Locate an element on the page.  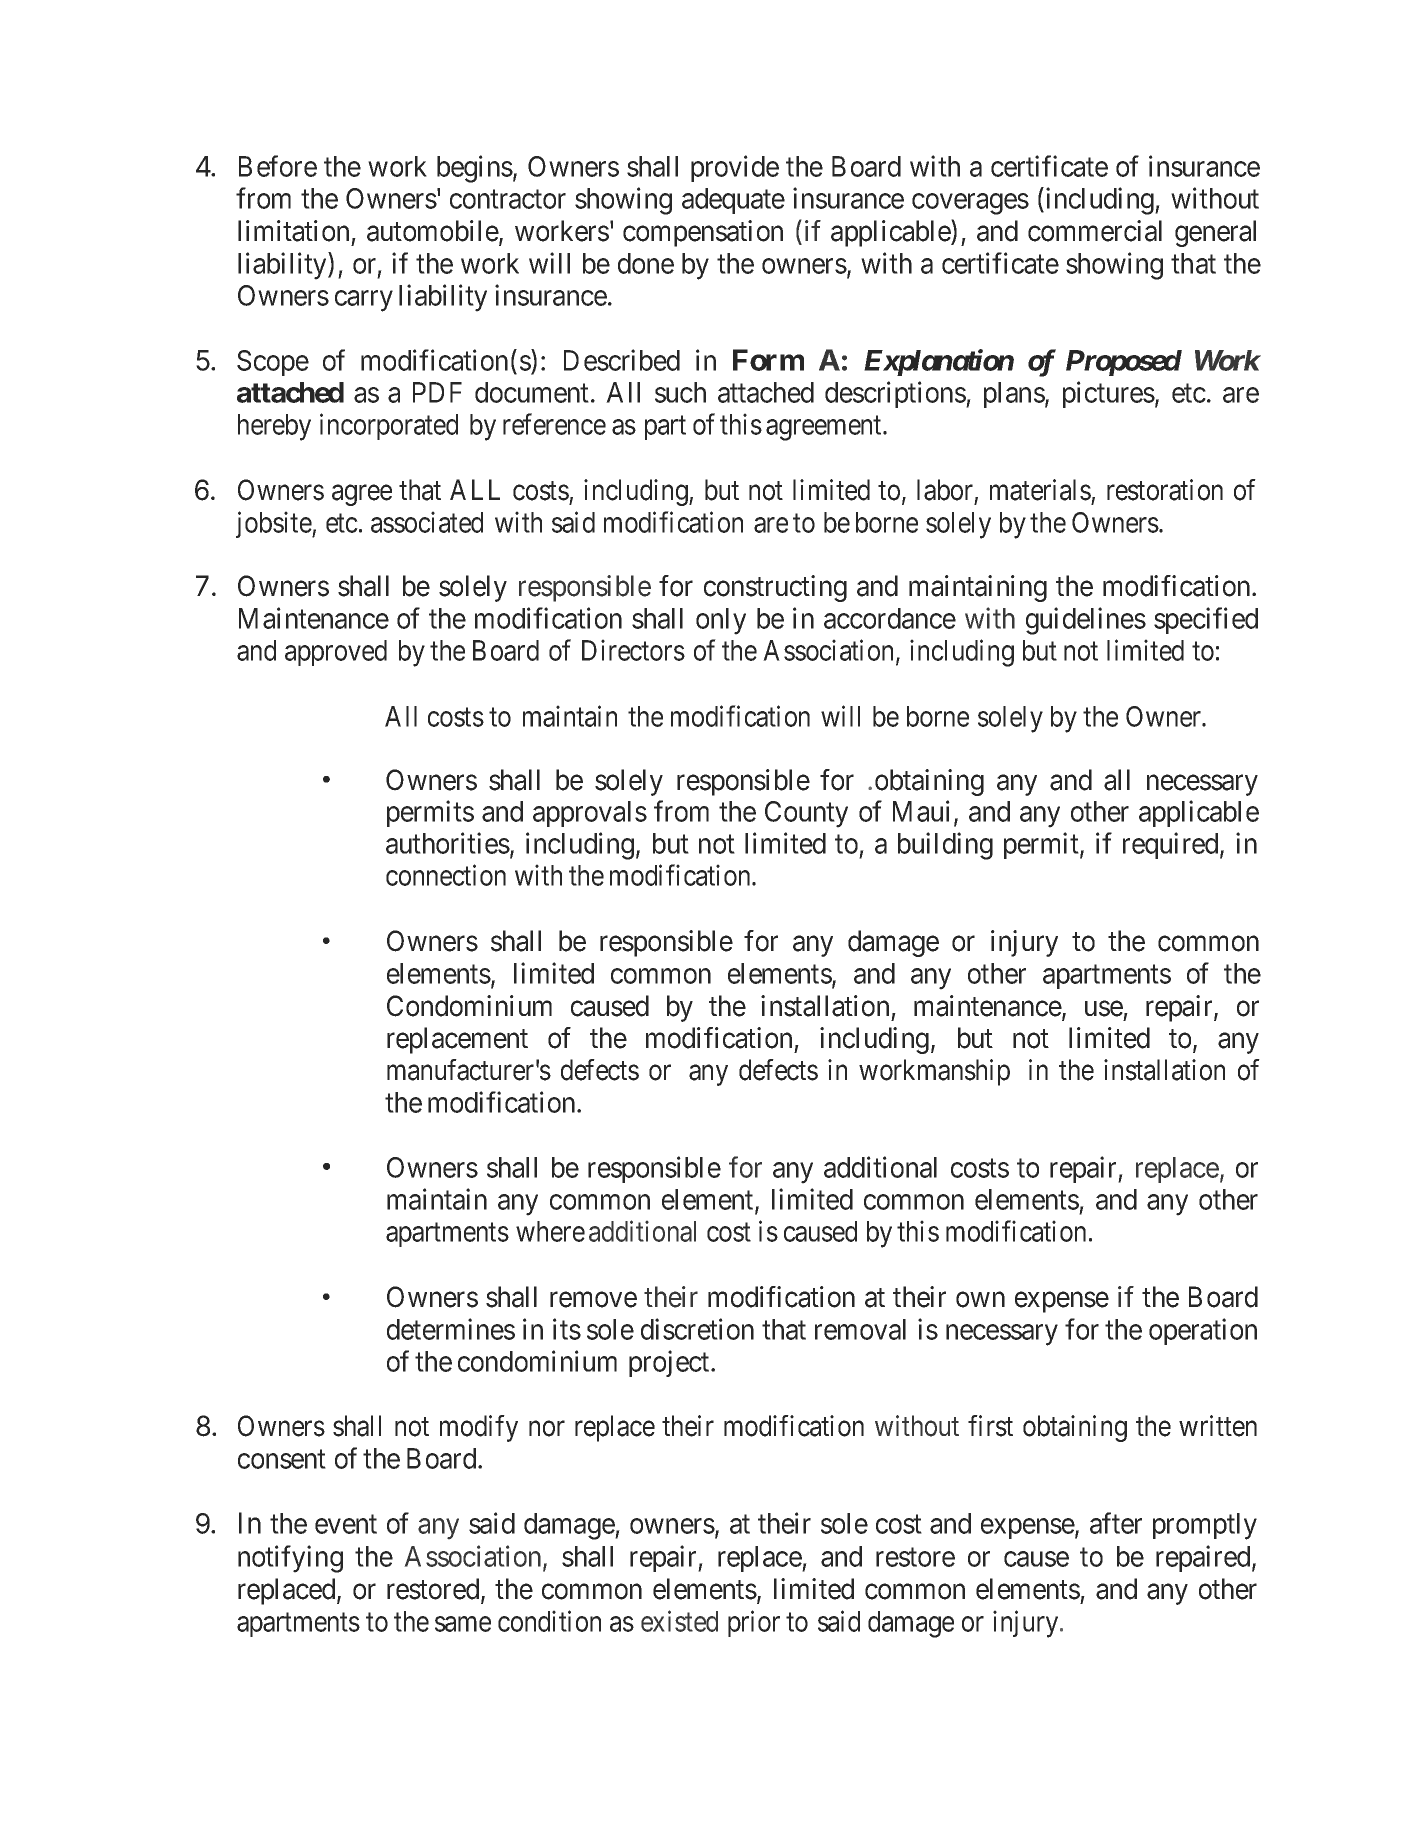
operation is located at coordinates (1203, 1331).
